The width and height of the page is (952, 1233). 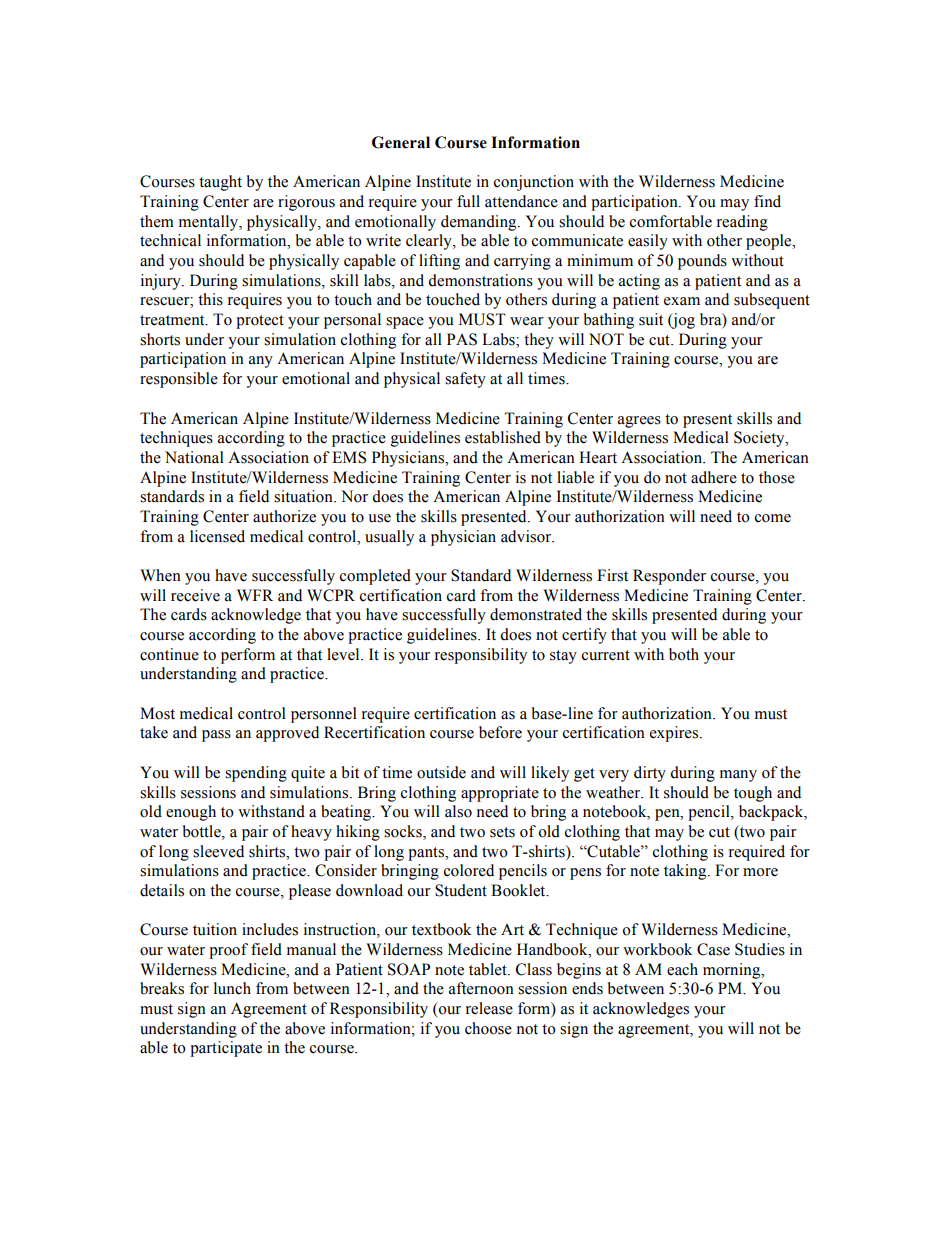 What do you see at coordinates (194, 457) in the page?
I see `National` at bounding box center [194, 457].
